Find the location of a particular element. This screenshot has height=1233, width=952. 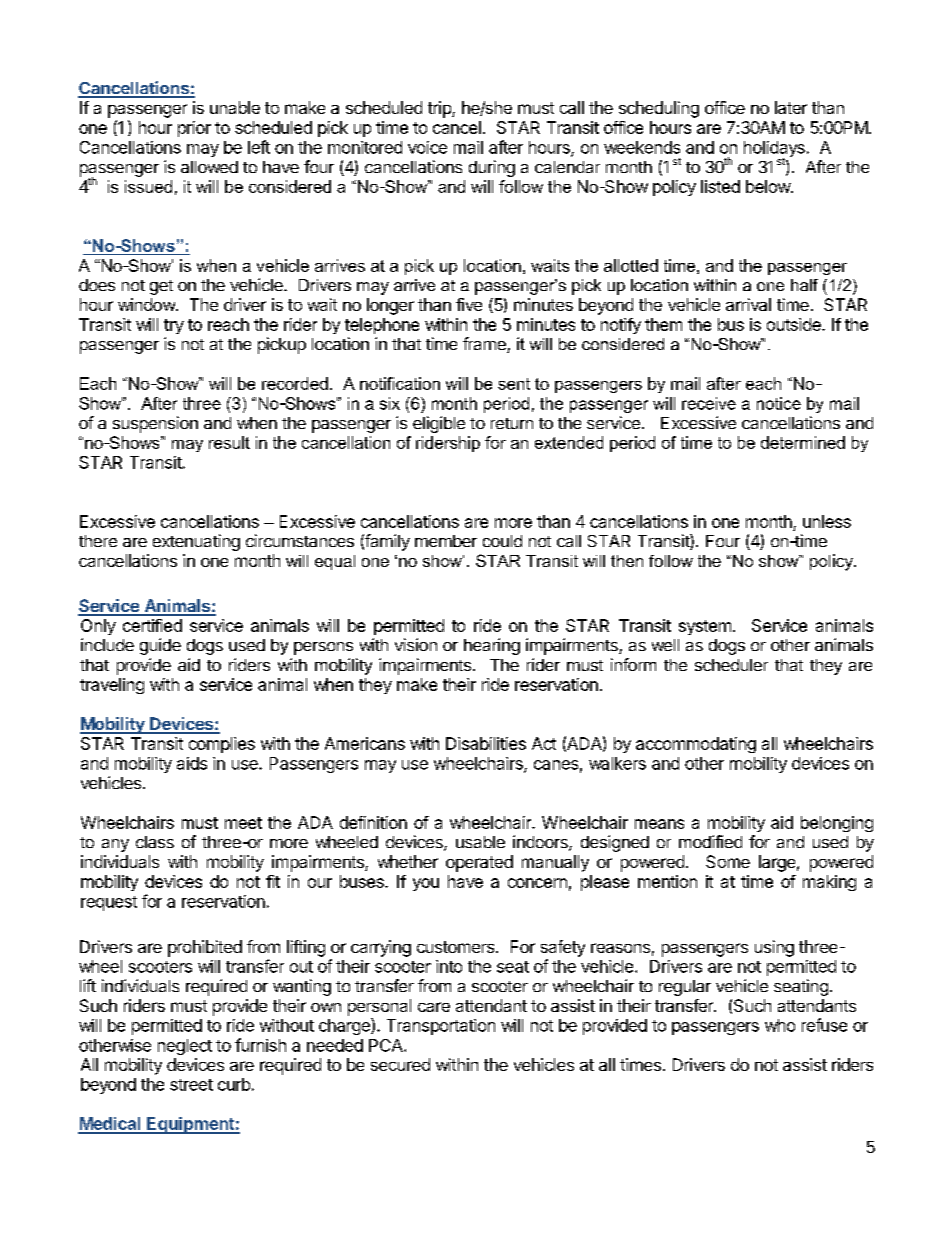

try is located at coordinates (174, 326).
